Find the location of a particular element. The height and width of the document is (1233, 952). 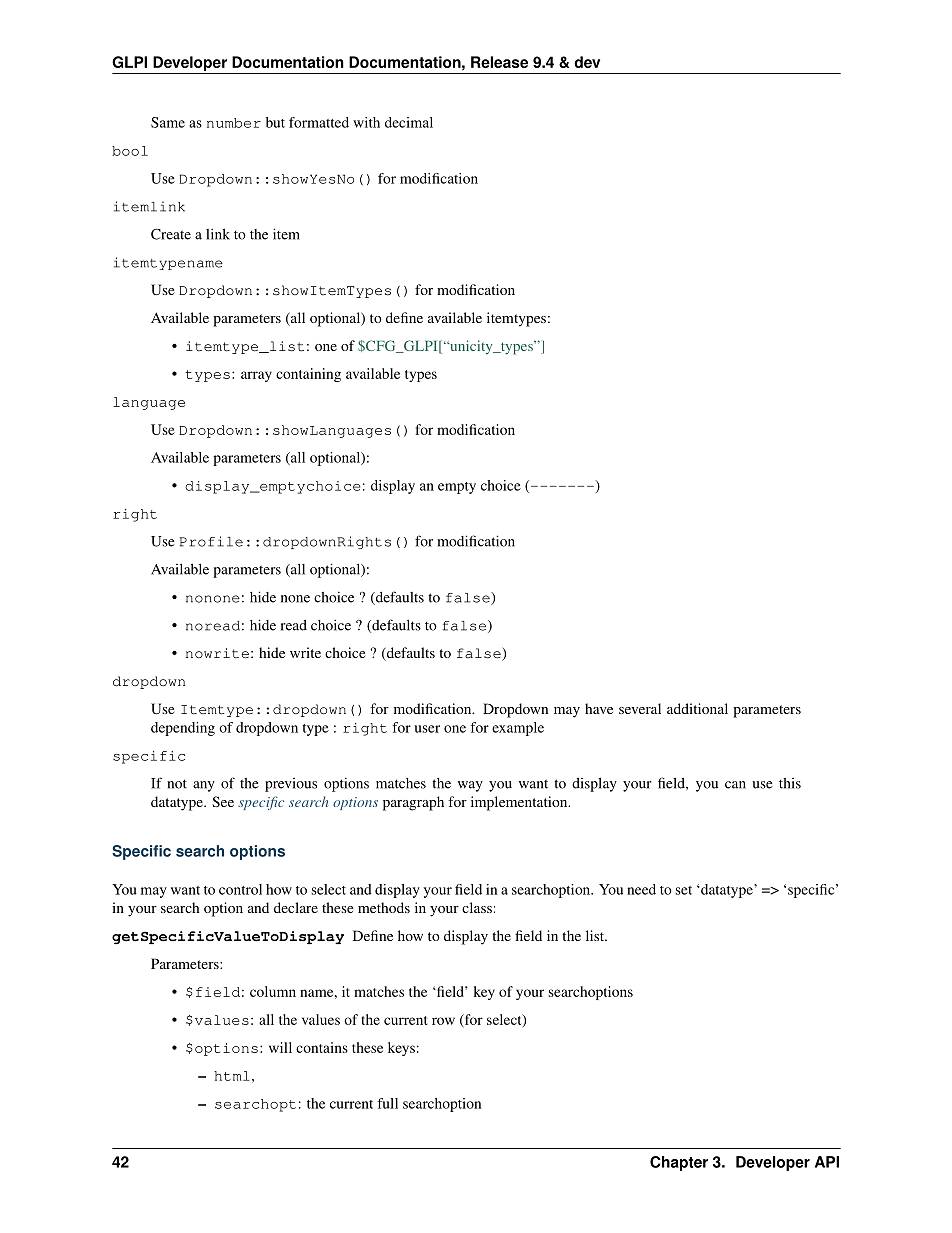

several is located at coordinates (640, 708).
